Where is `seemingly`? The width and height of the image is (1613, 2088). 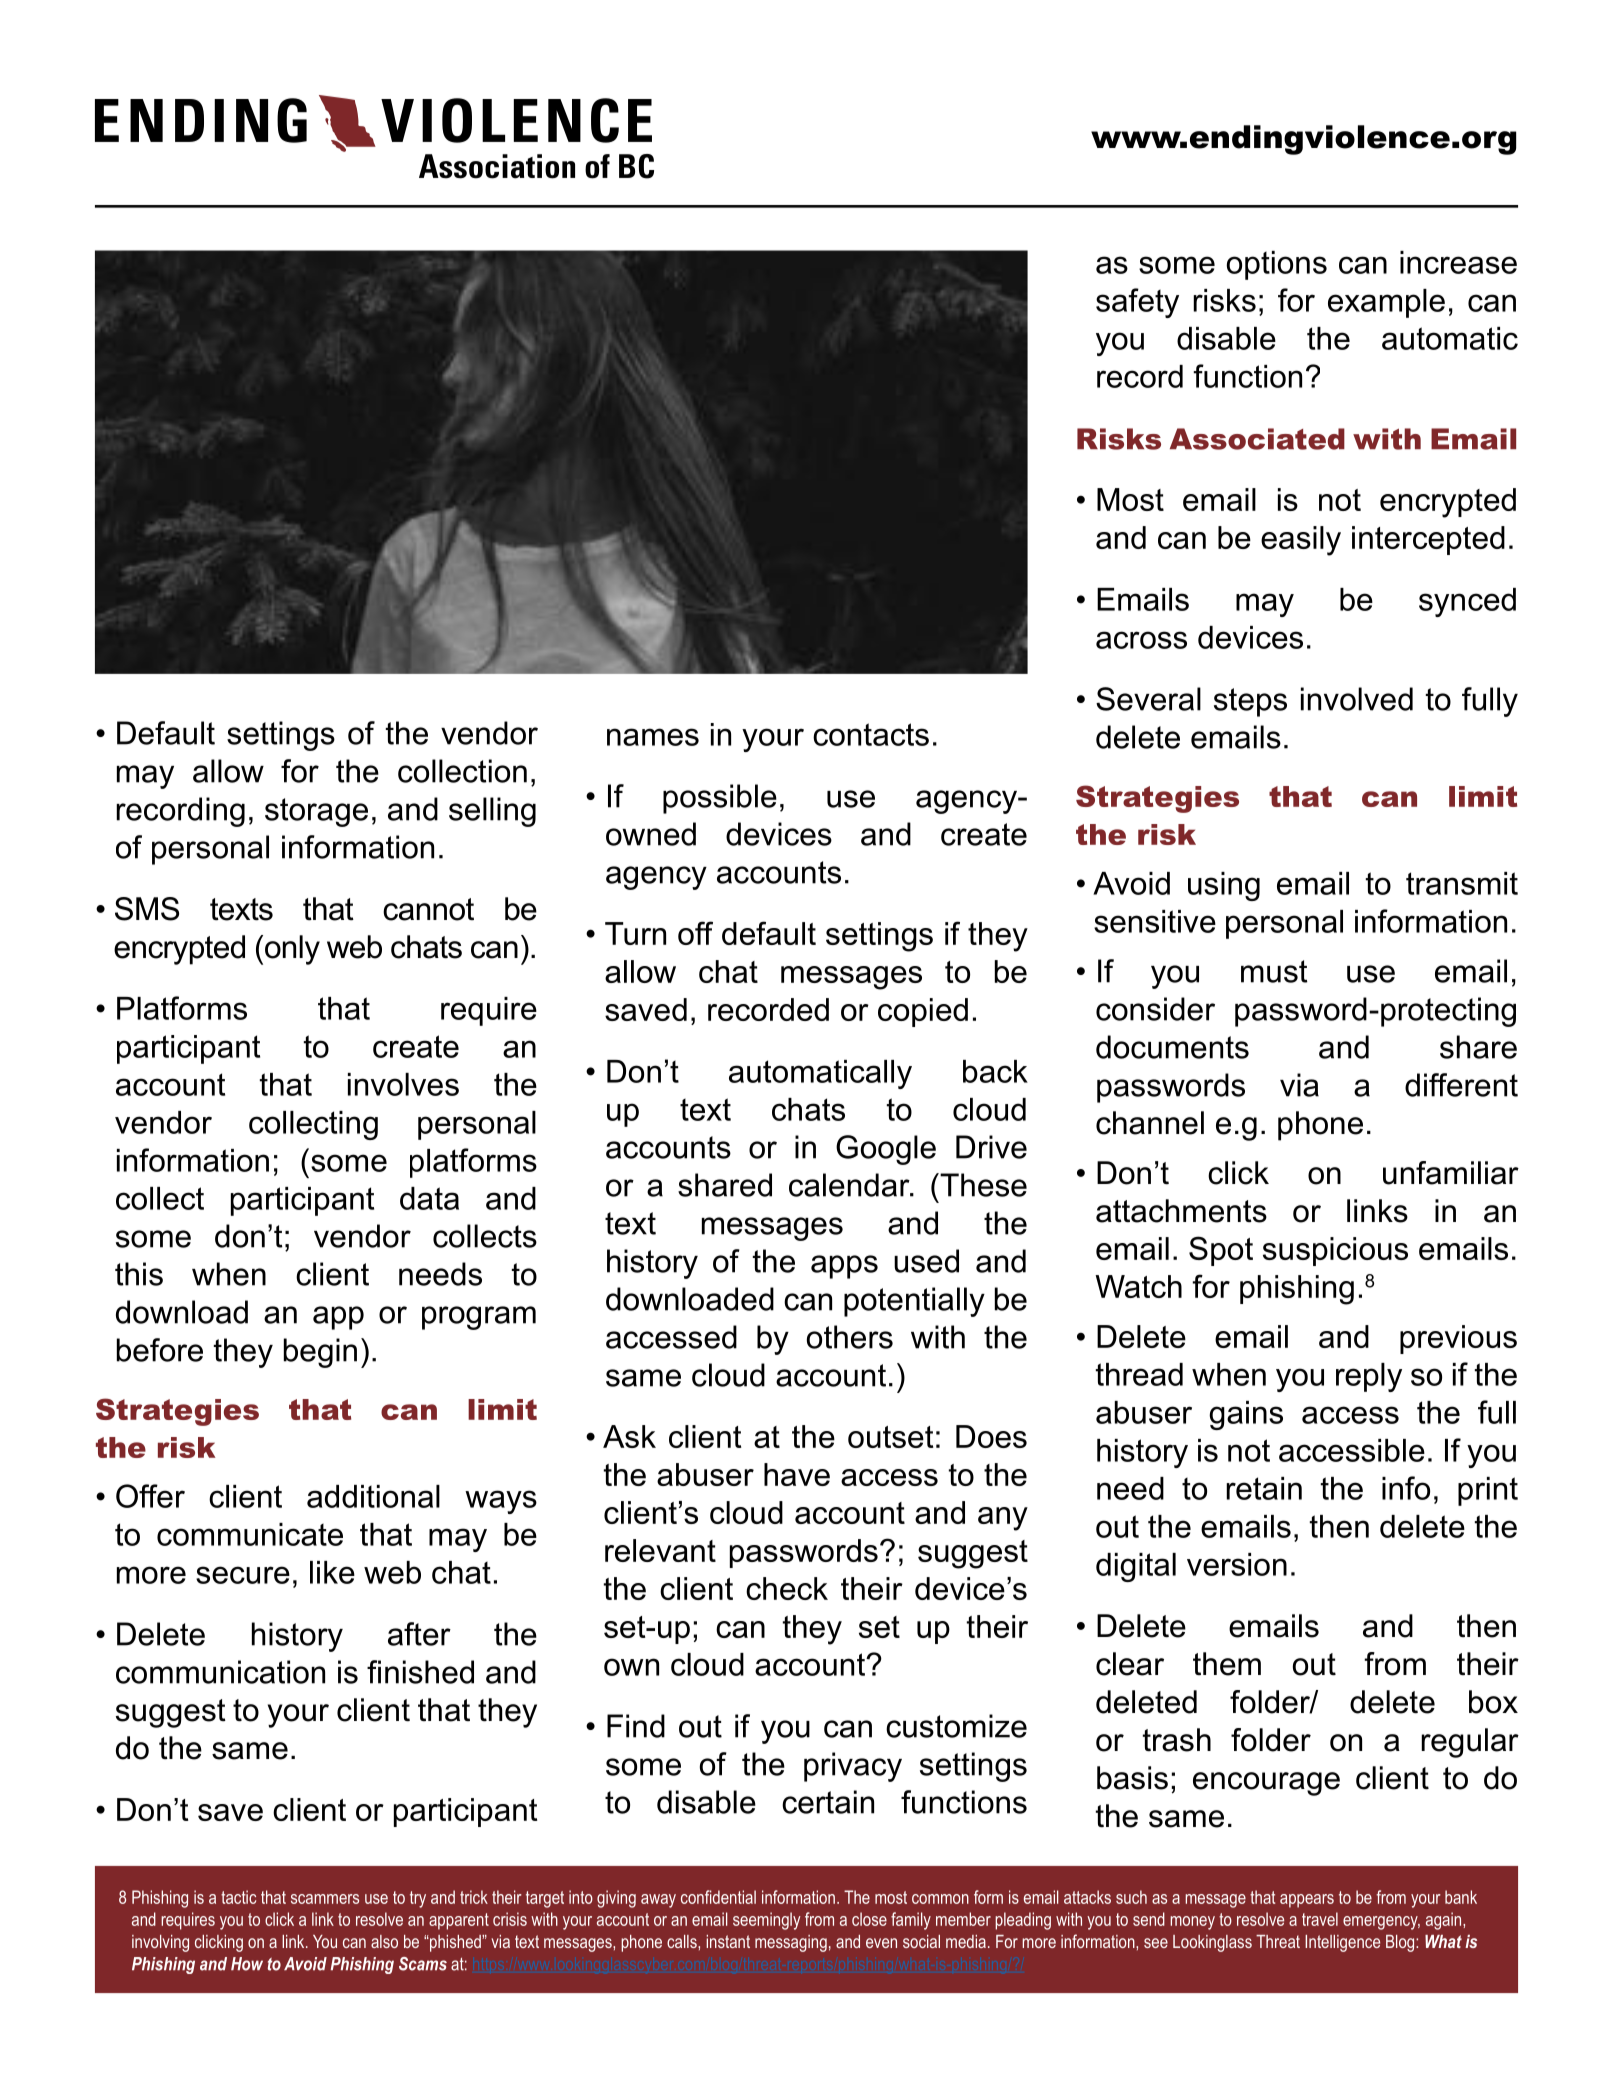 seemingly is located at coordinates (766, 1921).
